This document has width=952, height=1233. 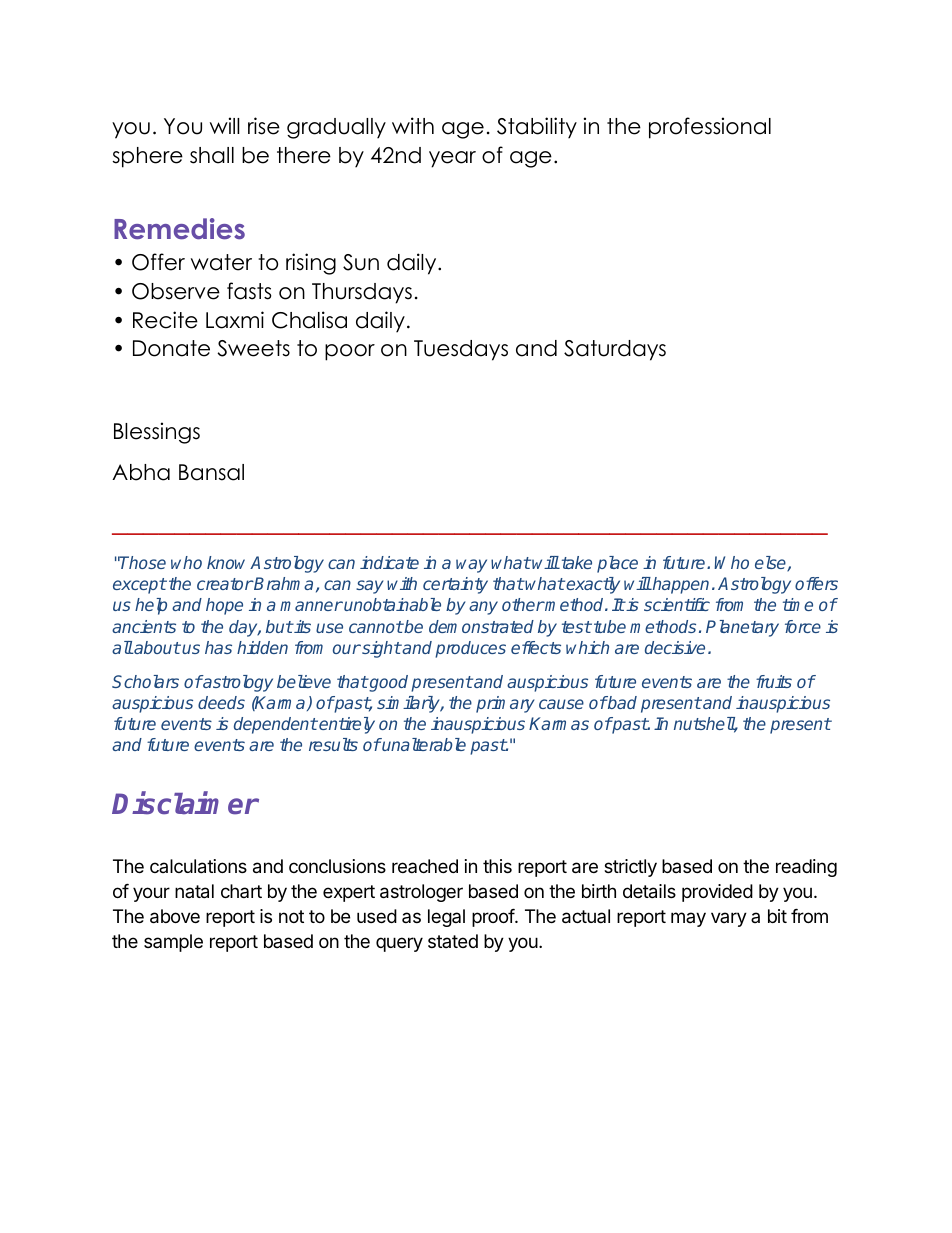 What do you see at coordinates (175, 916) in the document?
I see `above` at bounding box center [175, 916].
